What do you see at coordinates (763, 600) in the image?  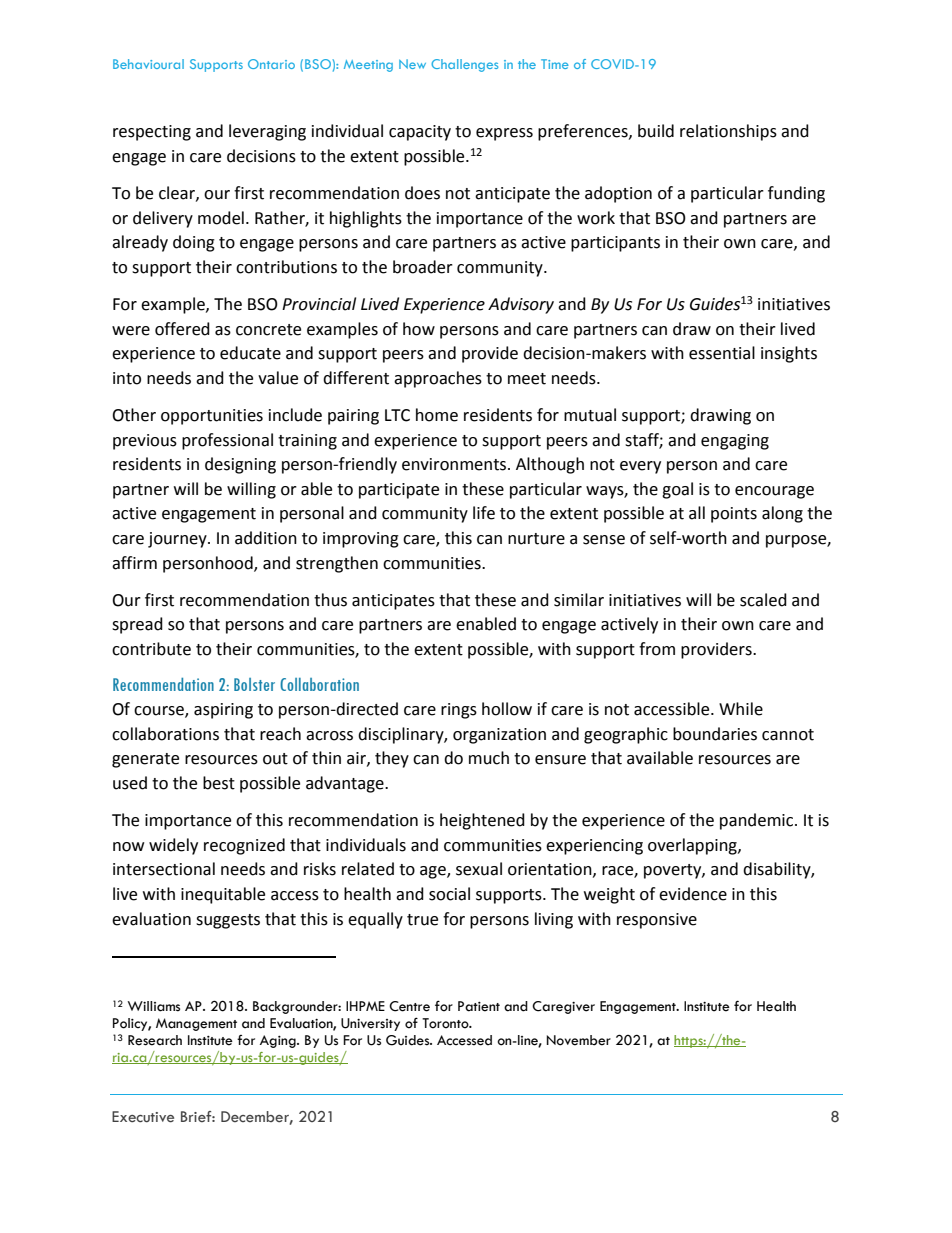 I see `scaled` at bounding box center [763, 600].
